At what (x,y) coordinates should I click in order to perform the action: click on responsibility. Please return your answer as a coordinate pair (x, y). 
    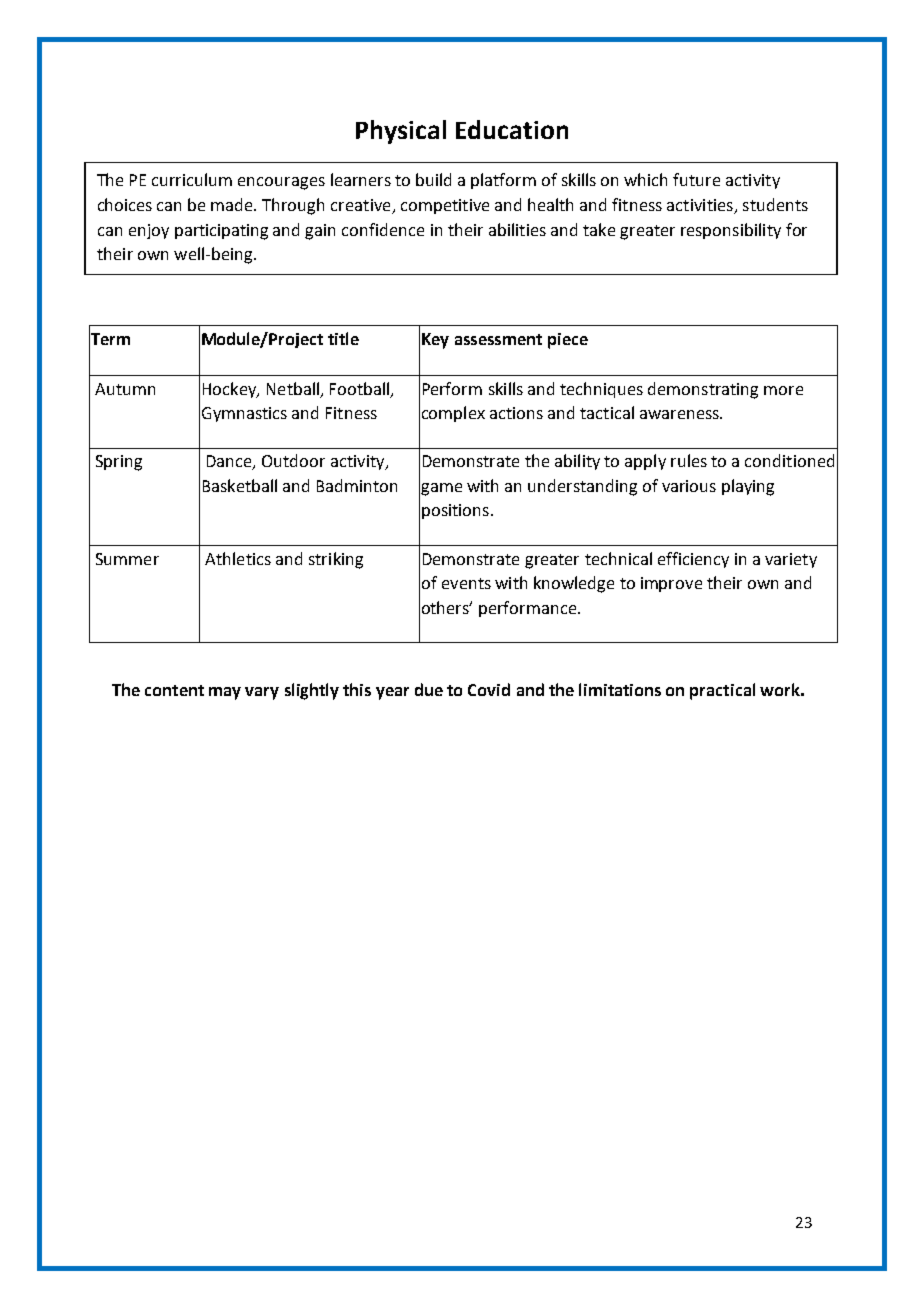
    Looking at the image, I should click on (731, 231).
